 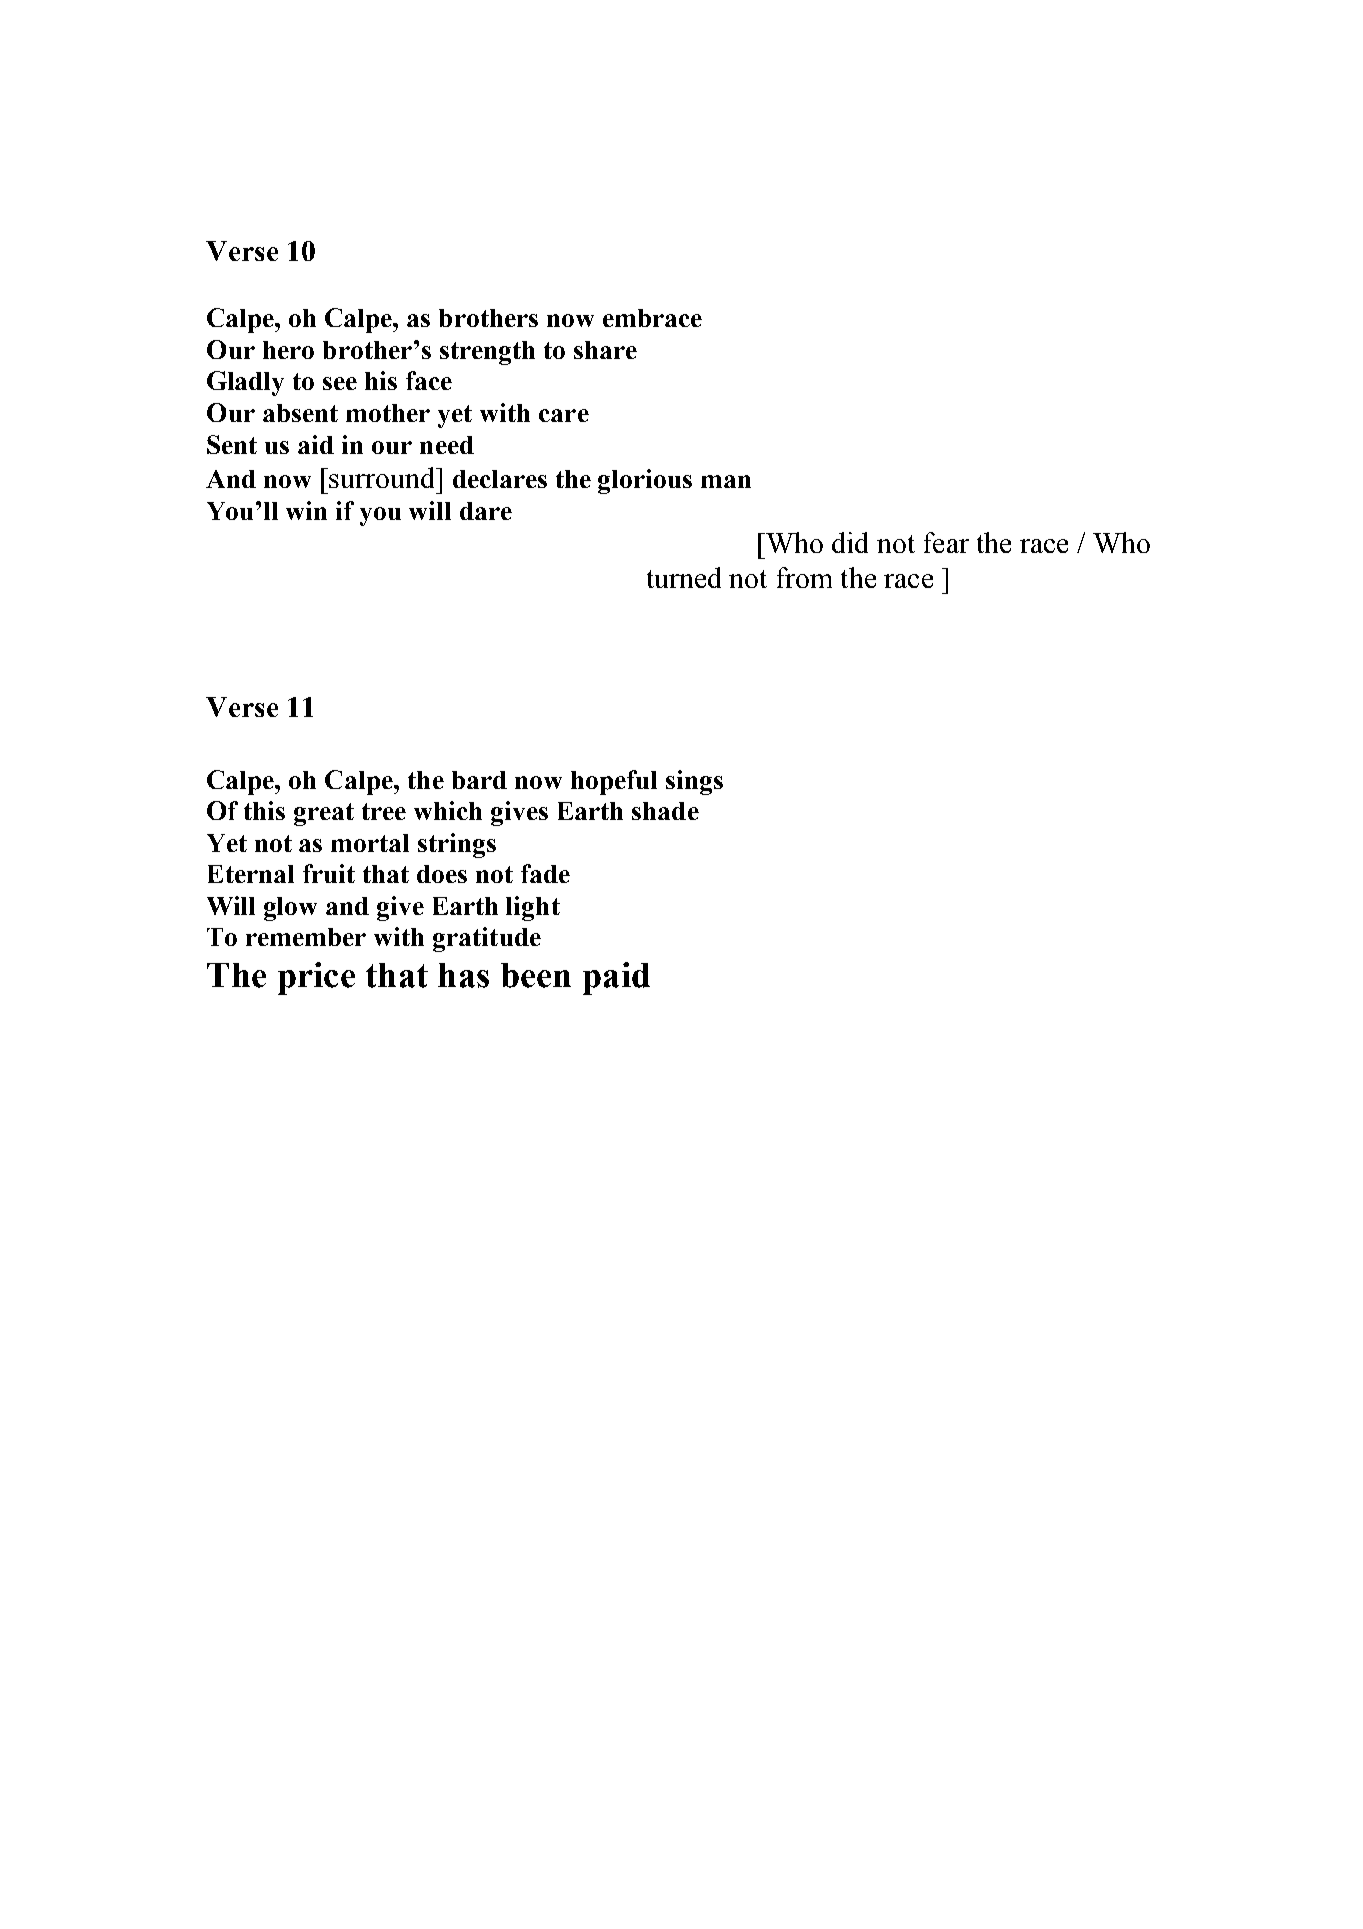 I want to click on share, so click(x=605, y=350).
